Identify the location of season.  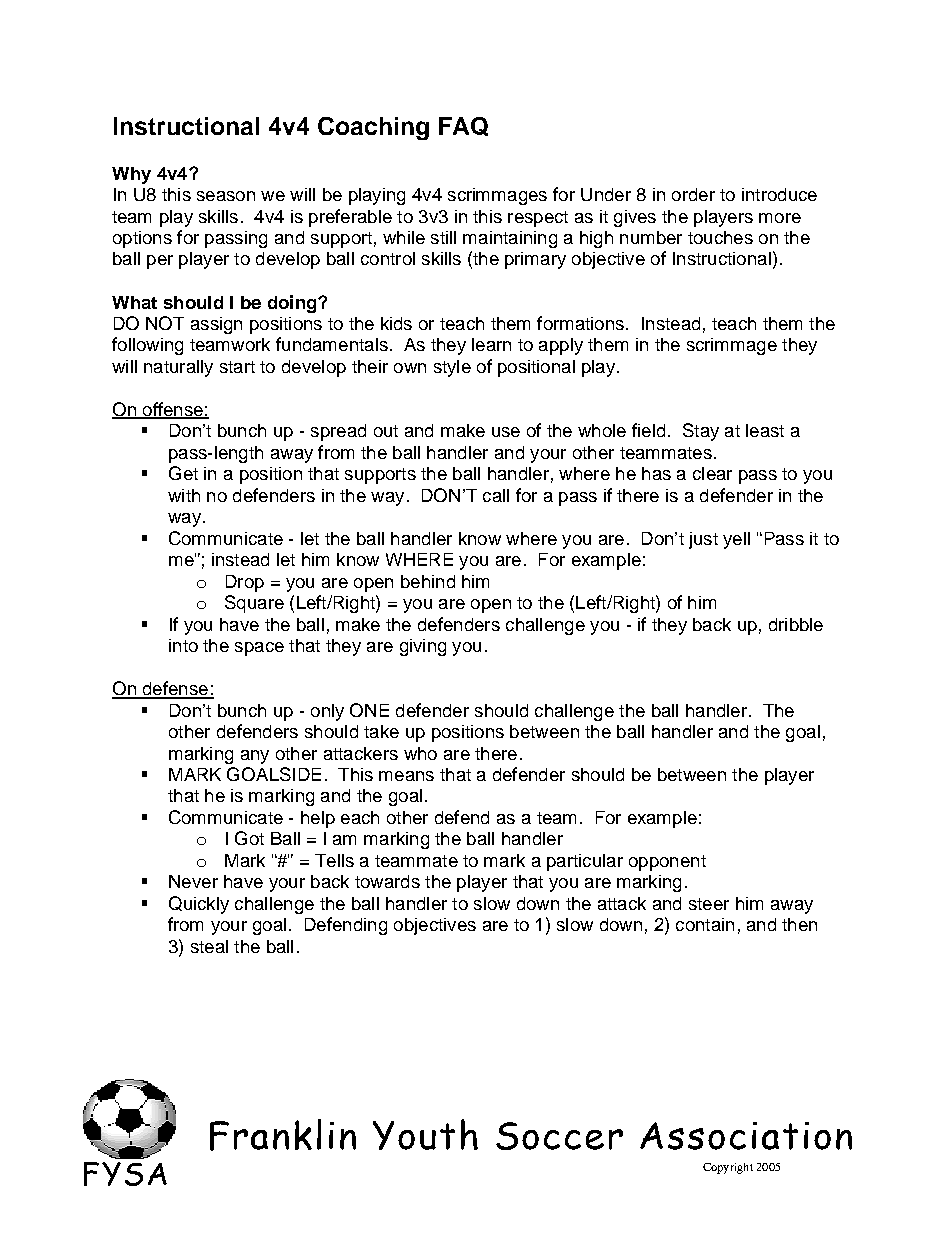
(226, 196).
